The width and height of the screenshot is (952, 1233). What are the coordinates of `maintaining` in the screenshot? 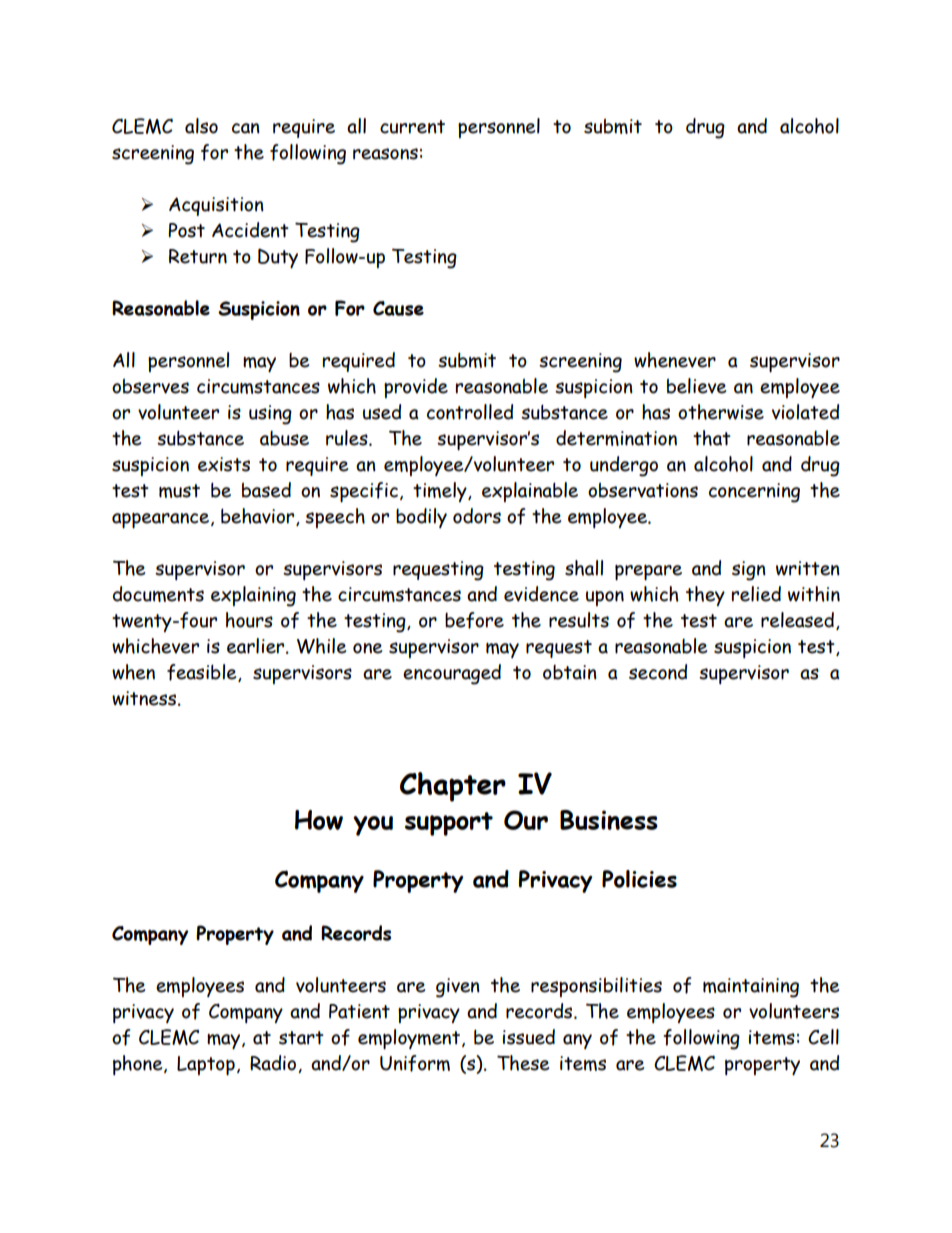 It's located at (751, 988).
